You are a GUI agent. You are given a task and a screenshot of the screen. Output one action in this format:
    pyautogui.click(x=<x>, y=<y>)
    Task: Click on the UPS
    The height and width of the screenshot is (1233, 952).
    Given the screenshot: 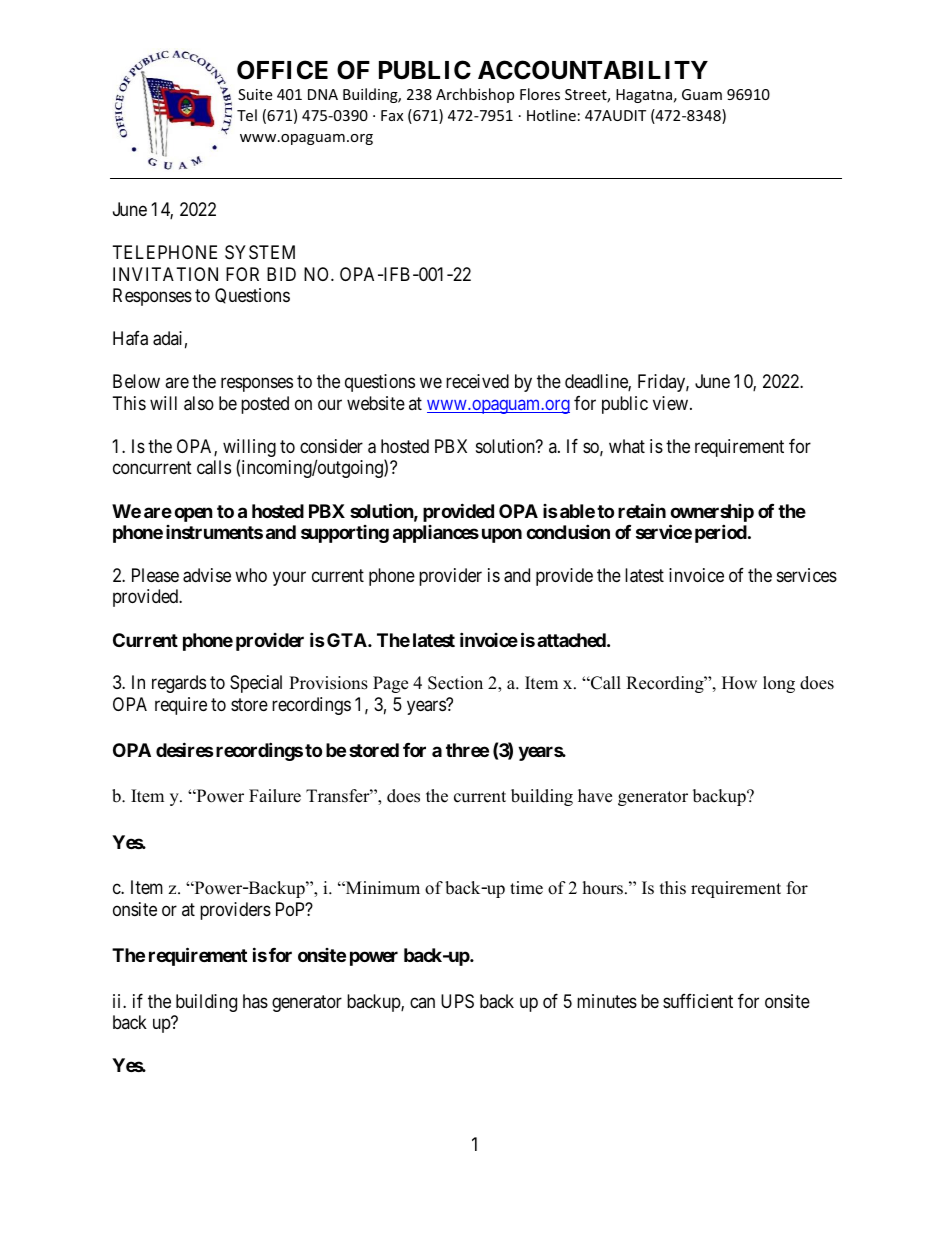 What is the action you would take?
    pyautogui.click(x=457, y=1001)
